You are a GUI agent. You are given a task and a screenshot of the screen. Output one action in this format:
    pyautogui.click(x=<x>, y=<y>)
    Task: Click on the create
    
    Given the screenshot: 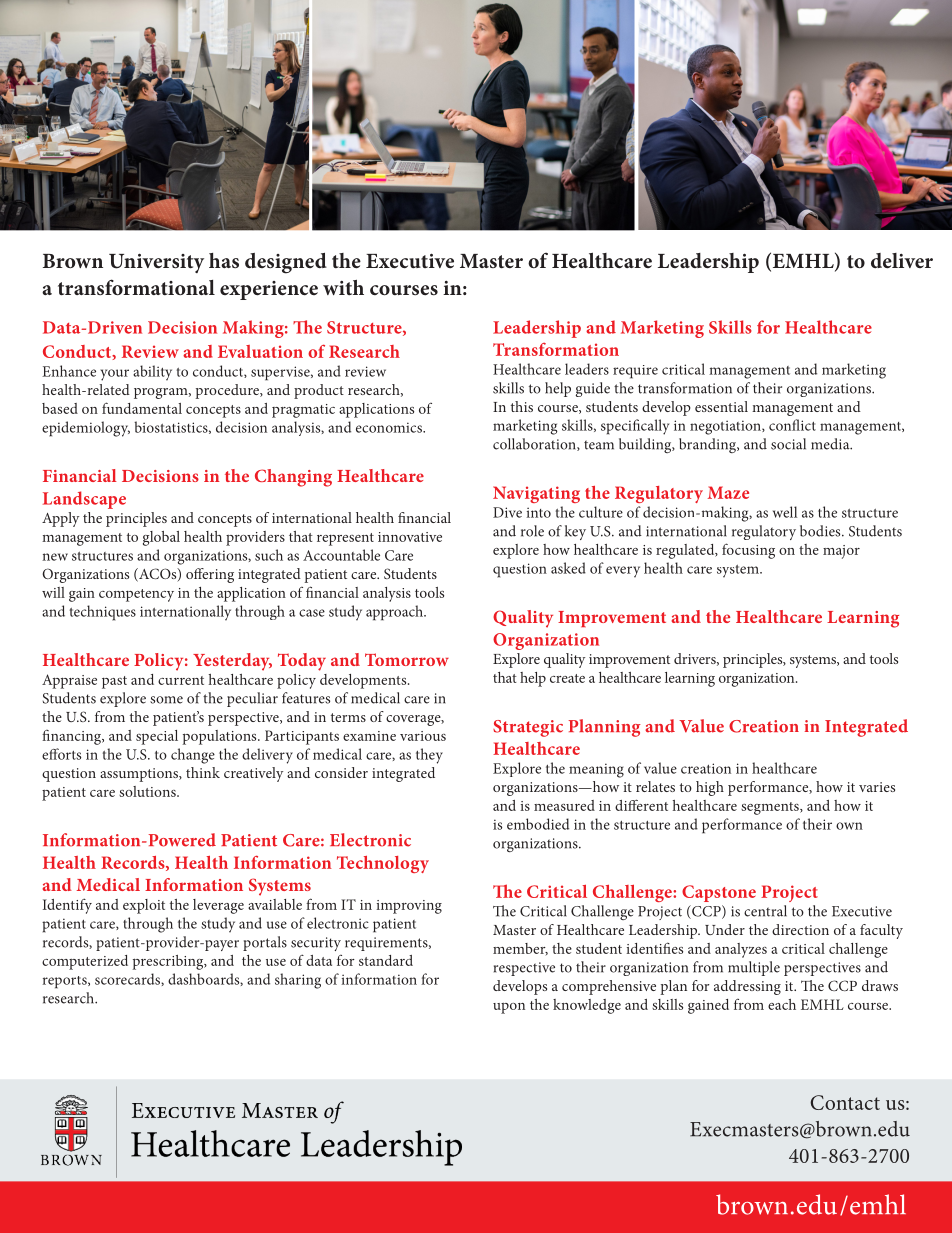 What is the action you would take?
    pyautogui.click(x=567, y=678)
